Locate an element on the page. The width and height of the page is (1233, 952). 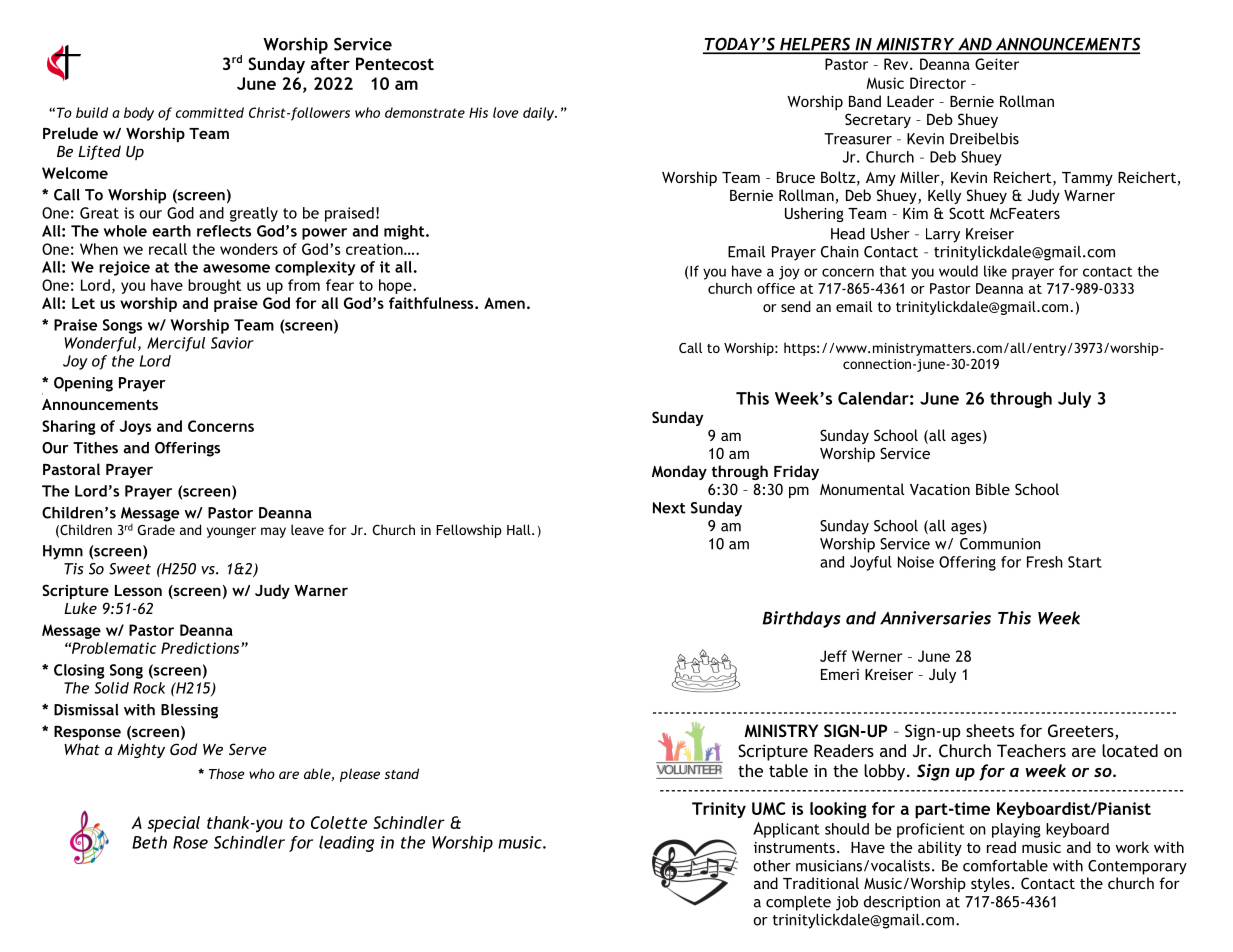
Director is located at coordinates (938, 83).
